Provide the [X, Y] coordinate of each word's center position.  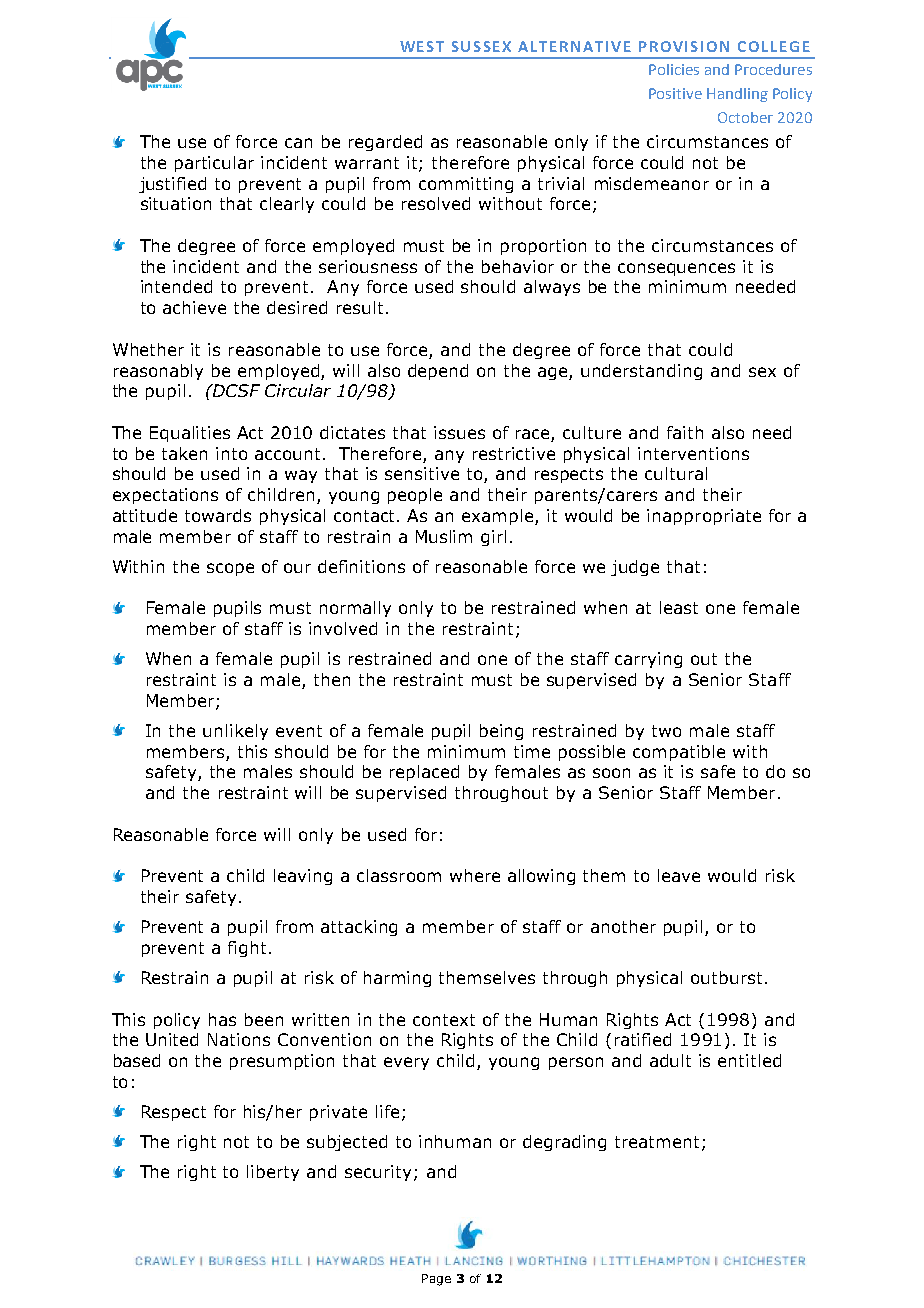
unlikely [235, 732]
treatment [657, 1142]
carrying [648, 660]
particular [214, 164]
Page [436, 1280]
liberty [273, 1173]
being [501, 732]
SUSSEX [481, 46]
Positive [675, 93]
